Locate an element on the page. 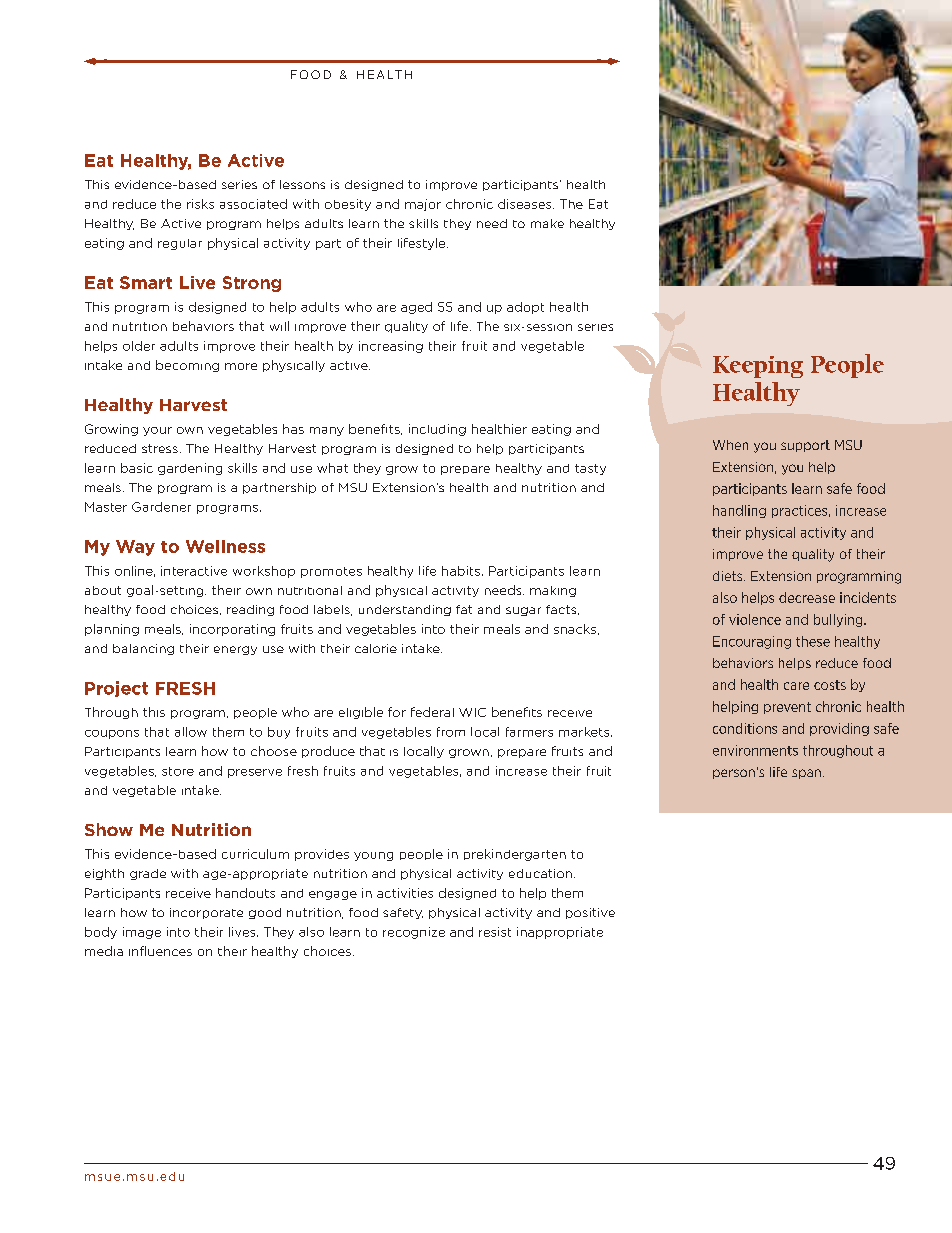 The width and height of the image is (952, 1233). diseases is located at coordinates (526, 204).
